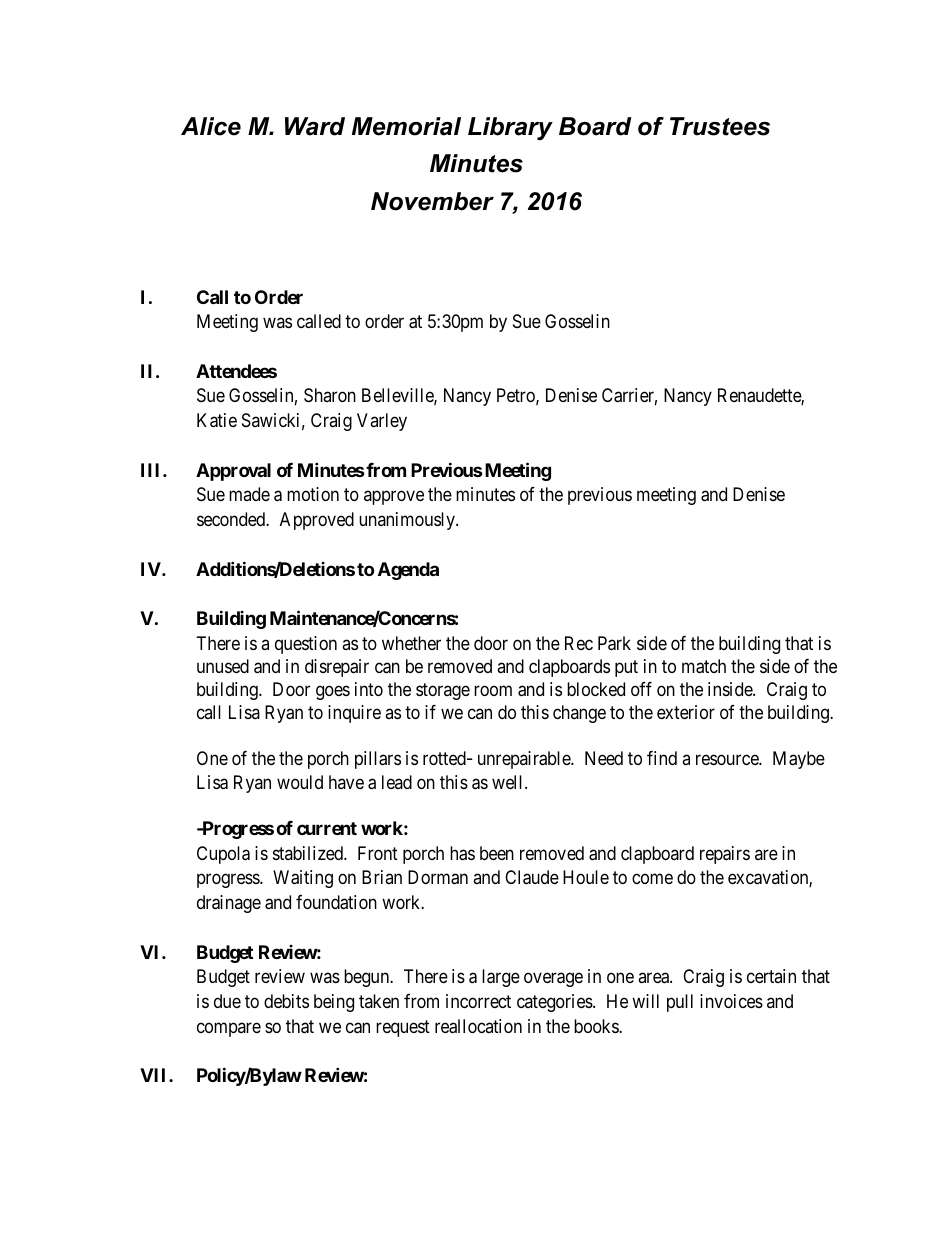 This document has height=1233, width=952. What do you see at coordinates (614, 643) in the document?
I see `Park` at bounding box center [614, 643].
